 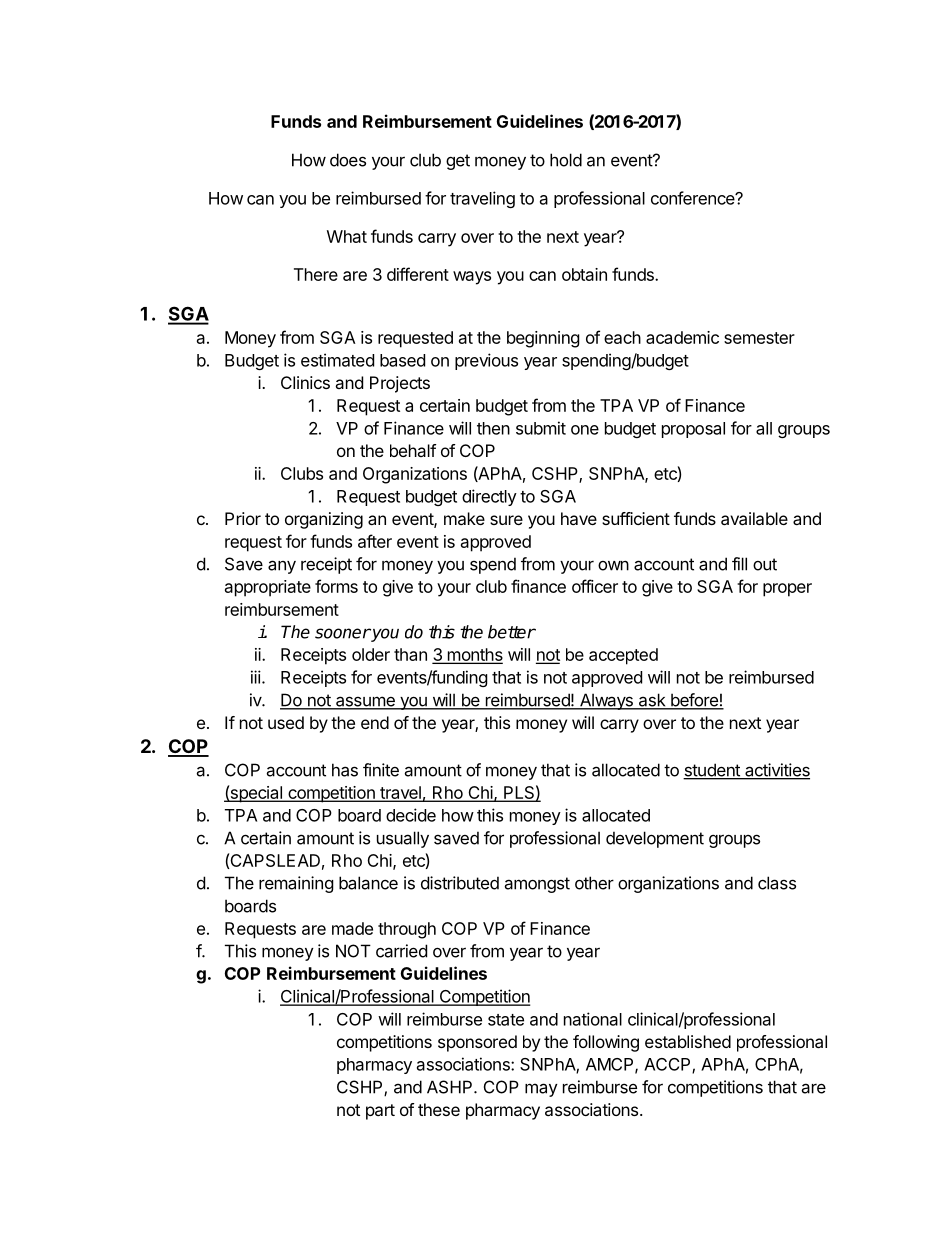 What do you see at coordinates (380, 1112) in the screenshot?
I see `part` at bounding box center [380, 1112].
